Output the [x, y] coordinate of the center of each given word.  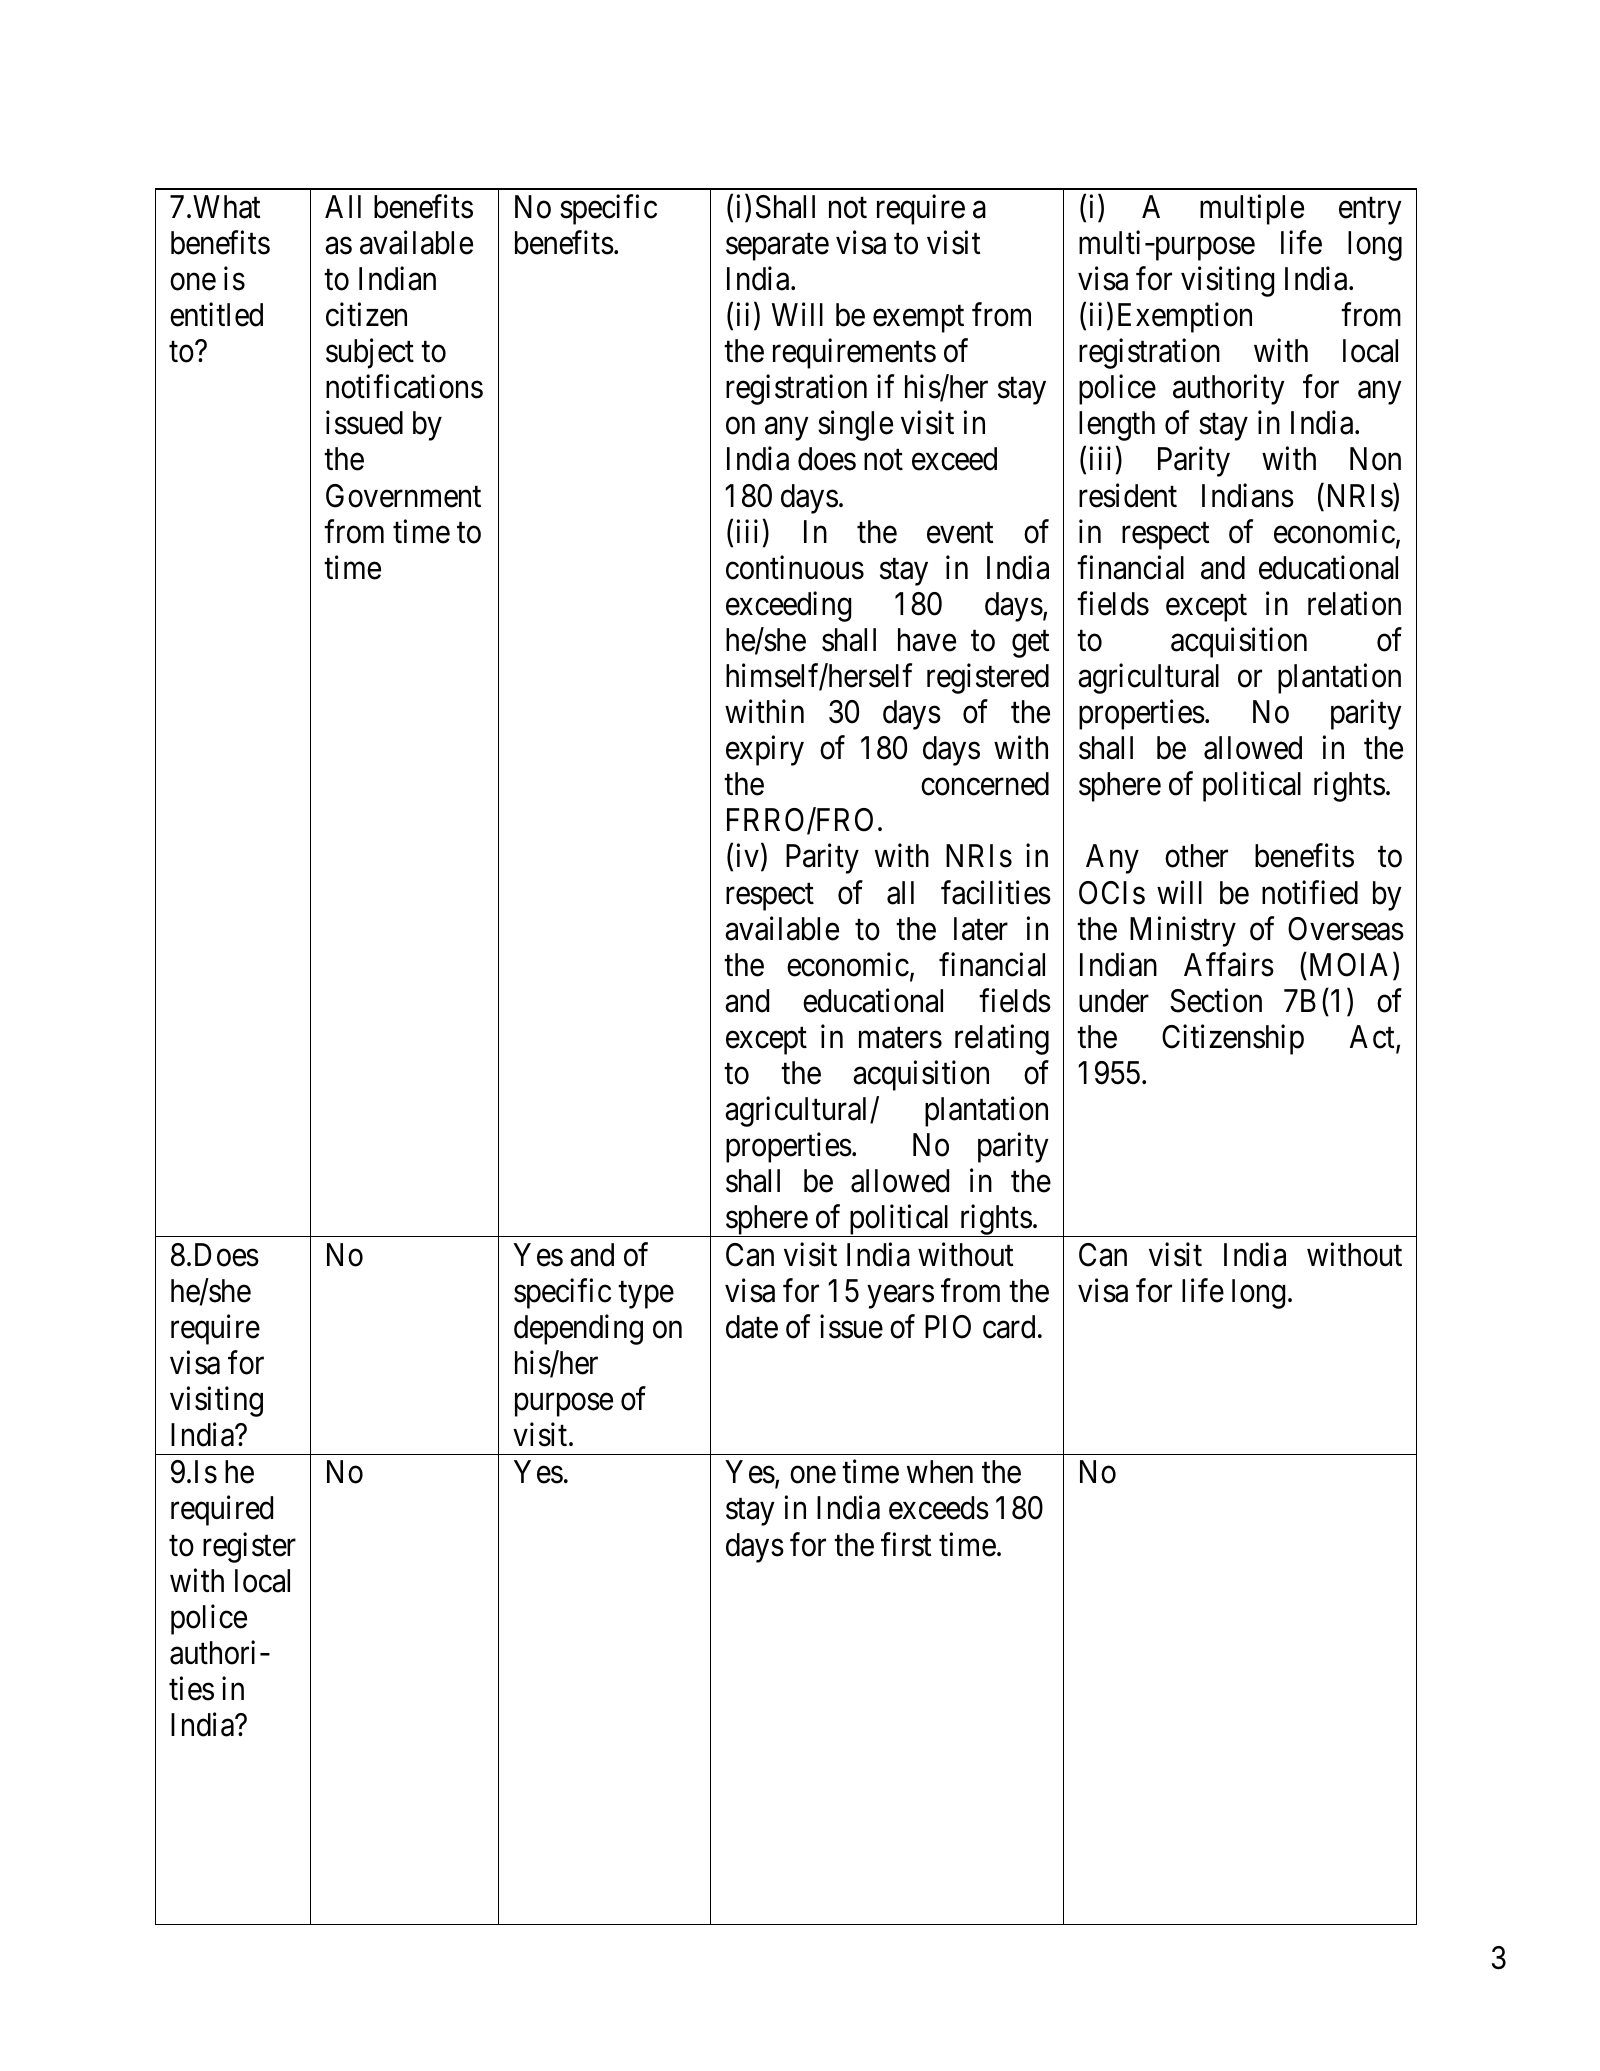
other [1196, 856]
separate [777, 247]
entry [1370, 211]
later [981, 929]
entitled [216, 315]
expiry [765, 751]
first [906, 1544]
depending [578, 1329]
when [940, 1472]
